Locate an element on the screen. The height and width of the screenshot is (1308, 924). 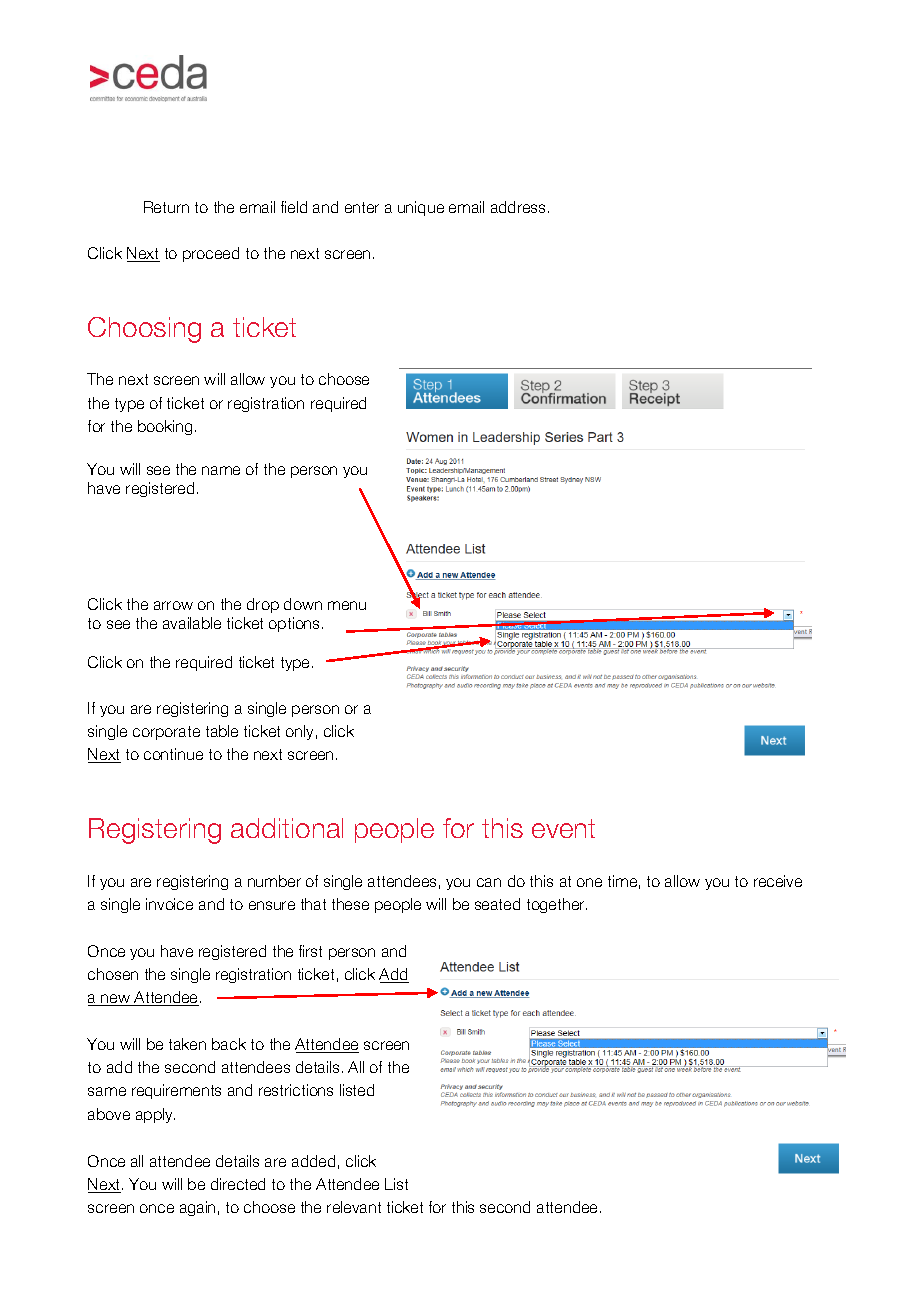
relevant is located at coordinates (354, 1207).
